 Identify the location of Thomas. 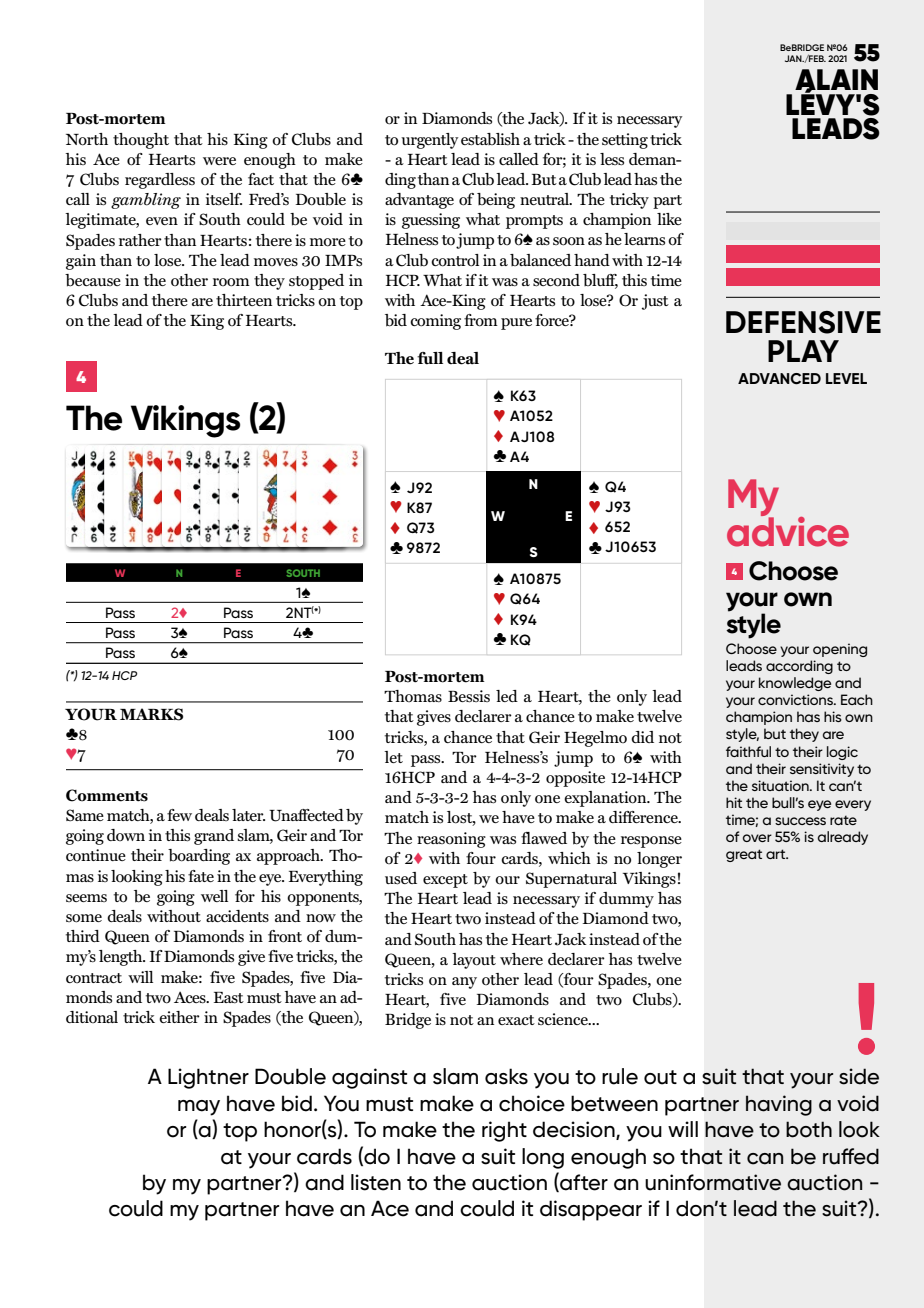
(413, 696).
